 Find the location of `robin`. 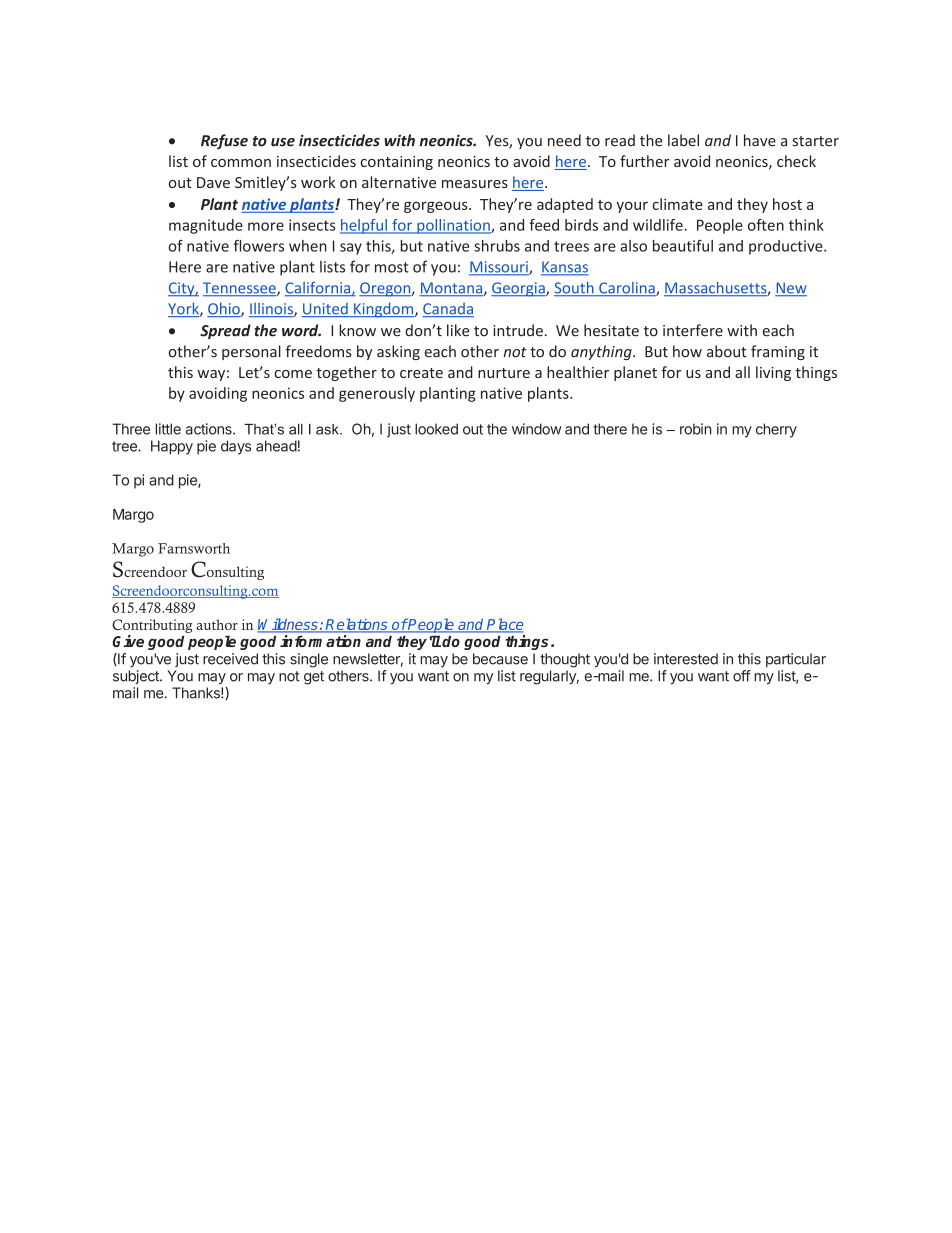

robin is located at coordinates (695, 429).
